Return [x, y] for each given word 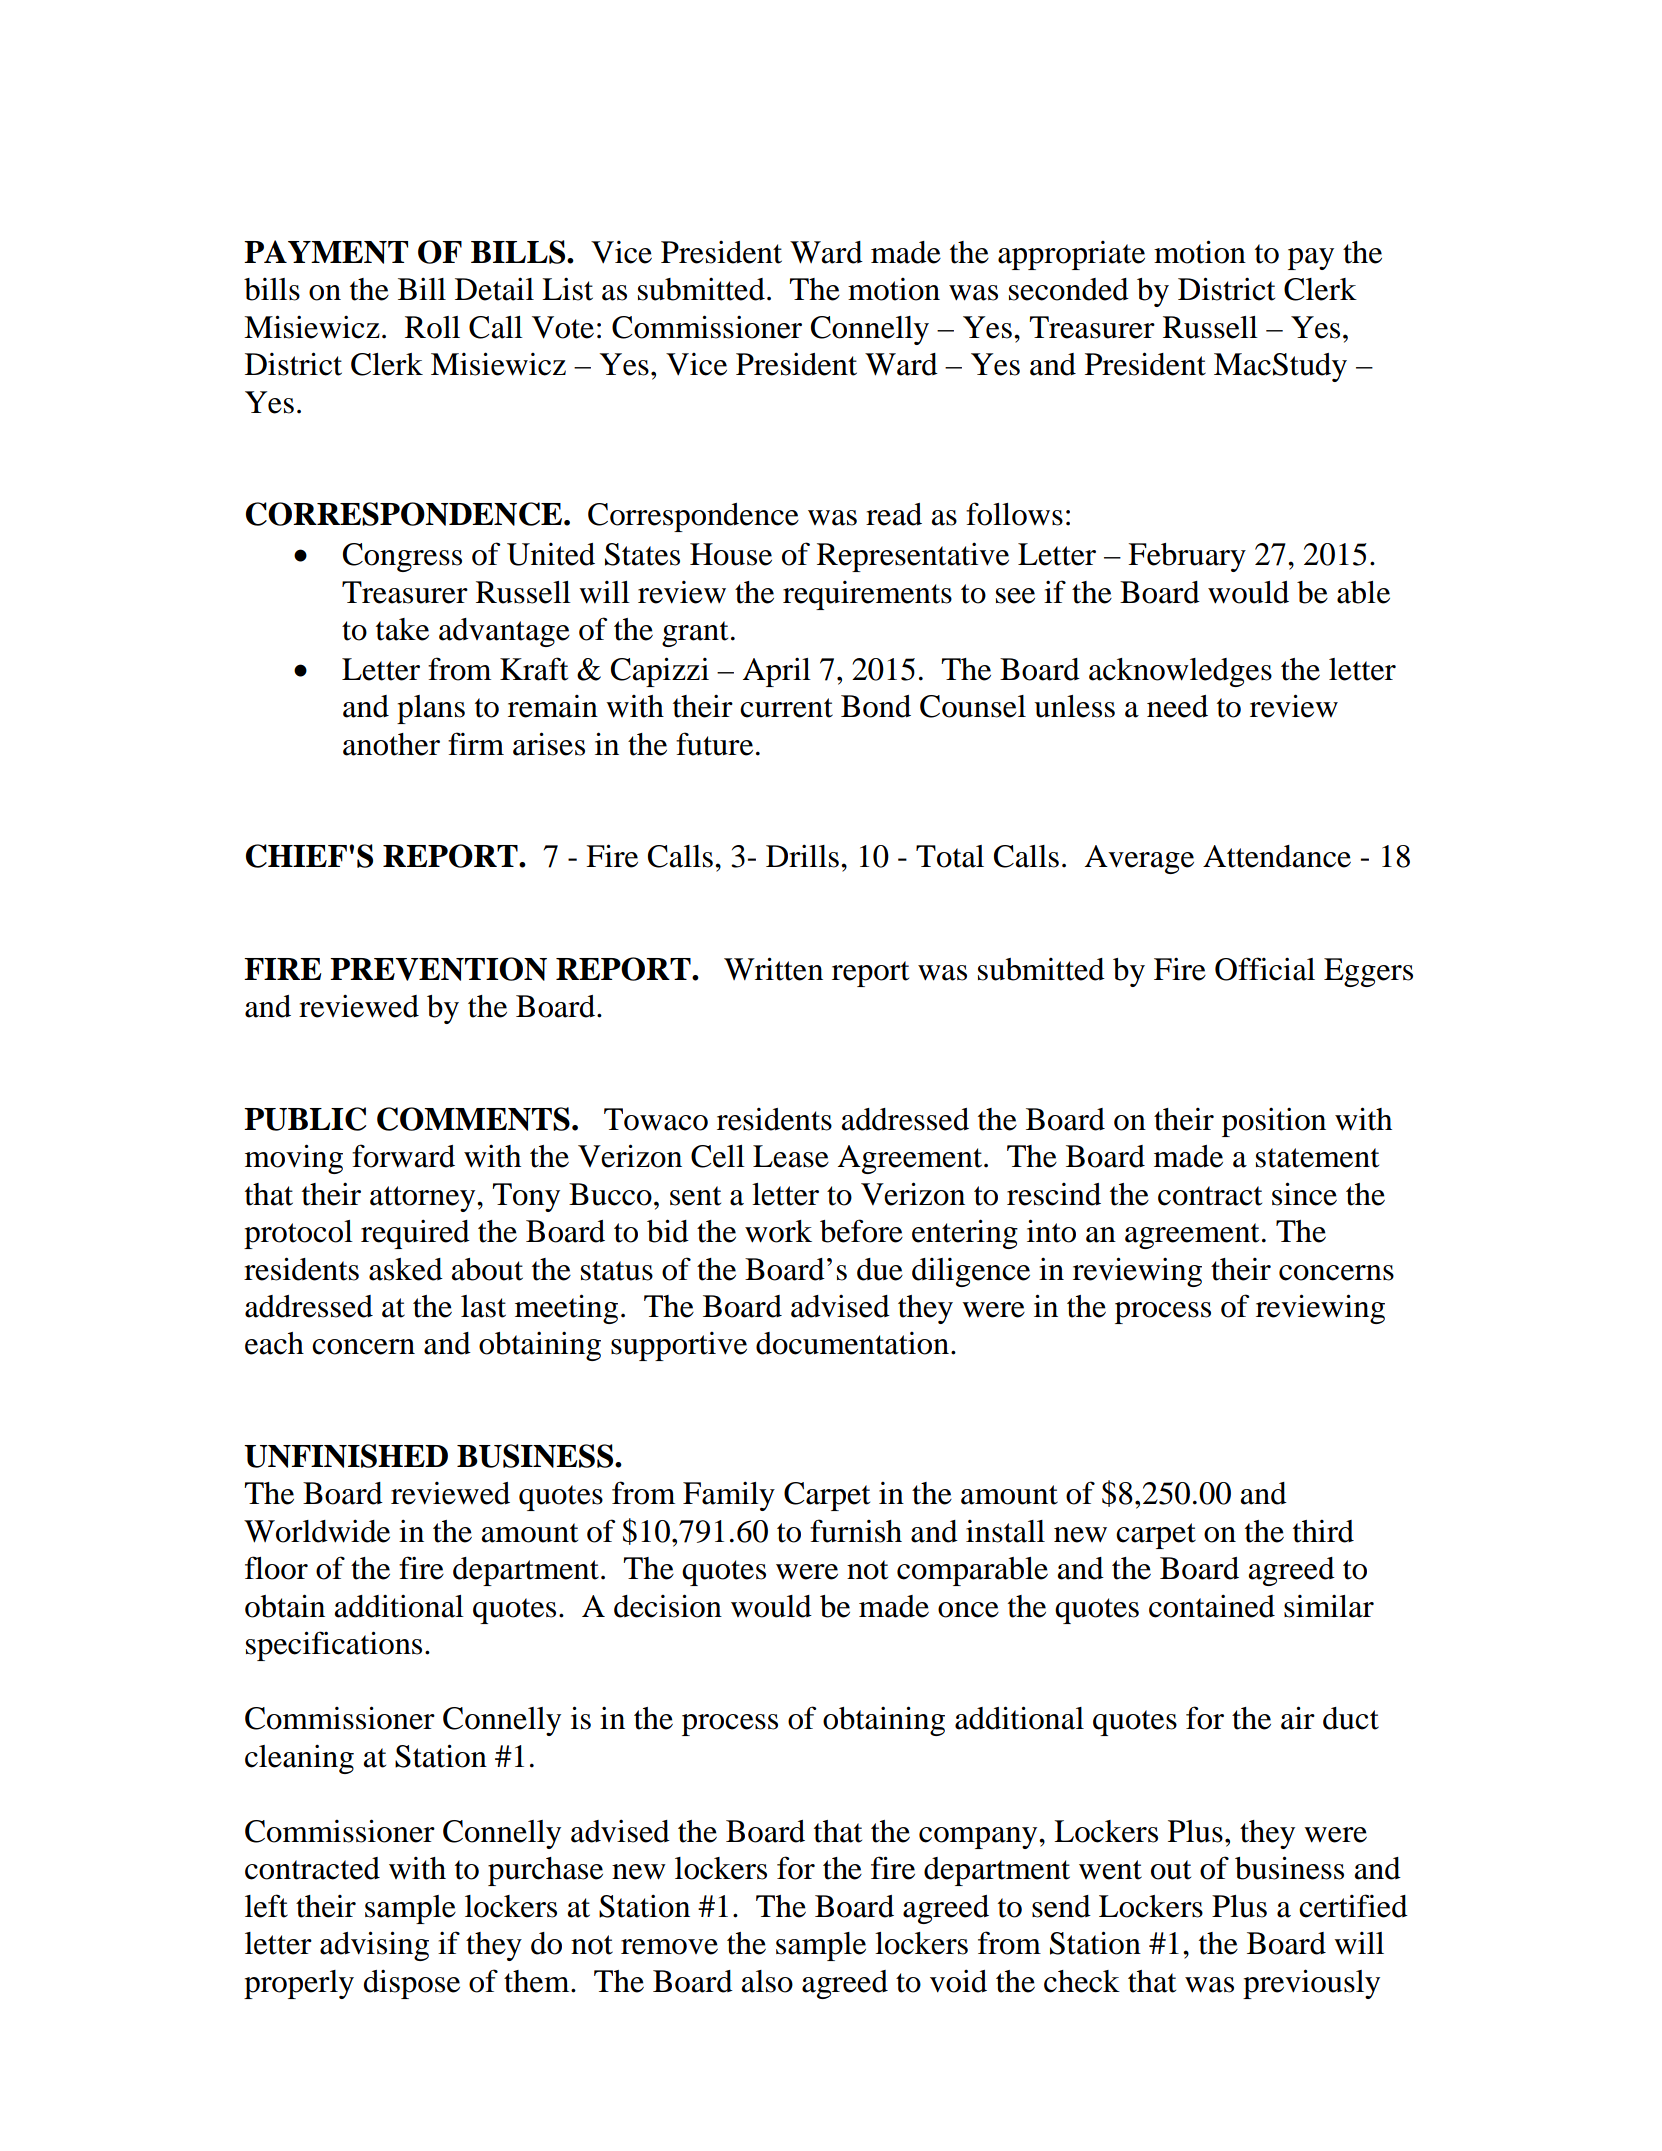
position [1274, 1122]
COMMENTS [473, 1119]
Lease [791, 1156]
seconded [1069, 289]
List [567, 289]
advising [374, 1946]
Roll [432, 327]
